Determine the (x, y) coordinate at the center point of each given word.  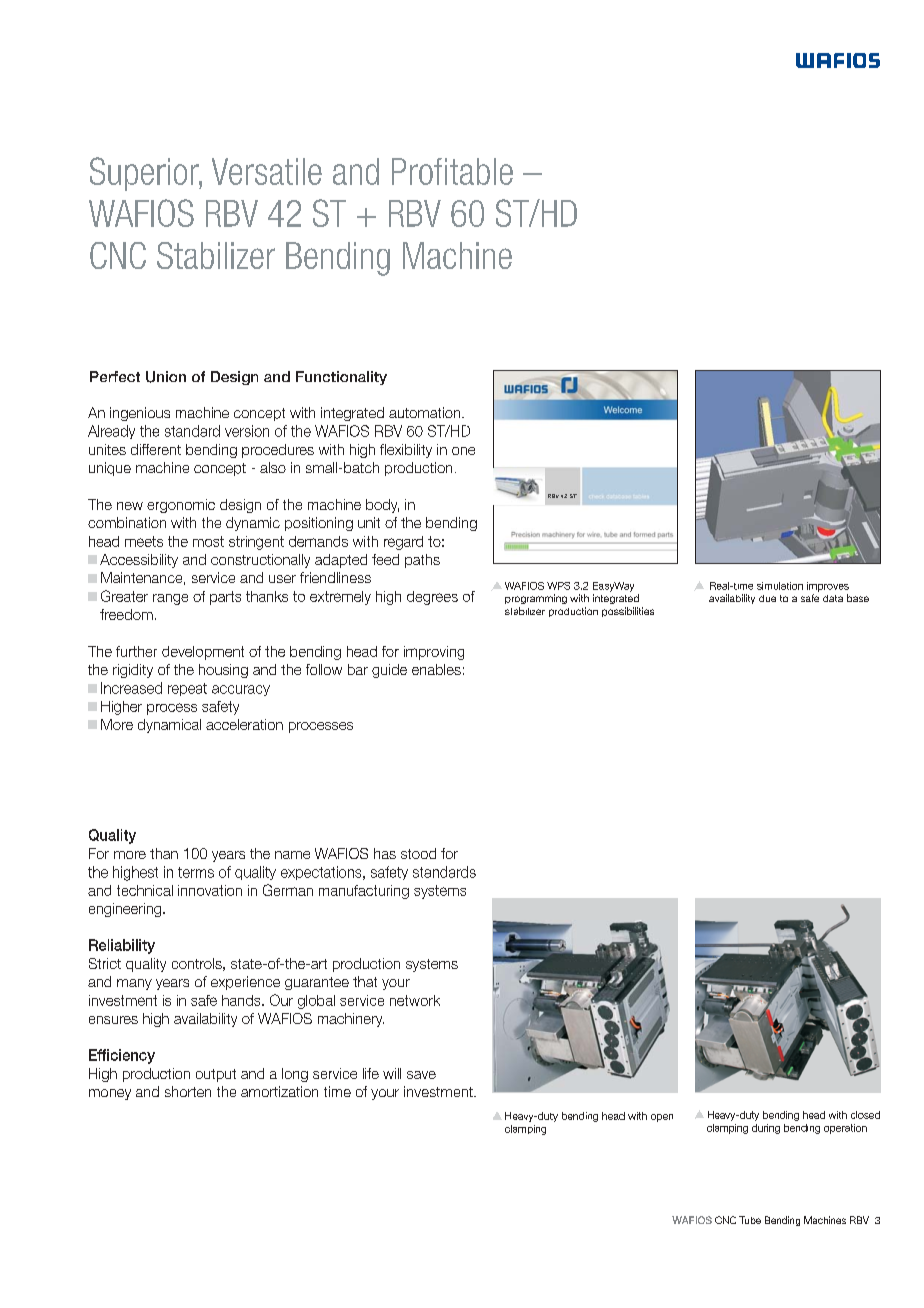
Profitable (452, 171)
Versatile (267, 171)
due (767, 598)
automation (426, 412)
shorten (188, 1091)
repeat (187, 689)
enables (436, 669)
